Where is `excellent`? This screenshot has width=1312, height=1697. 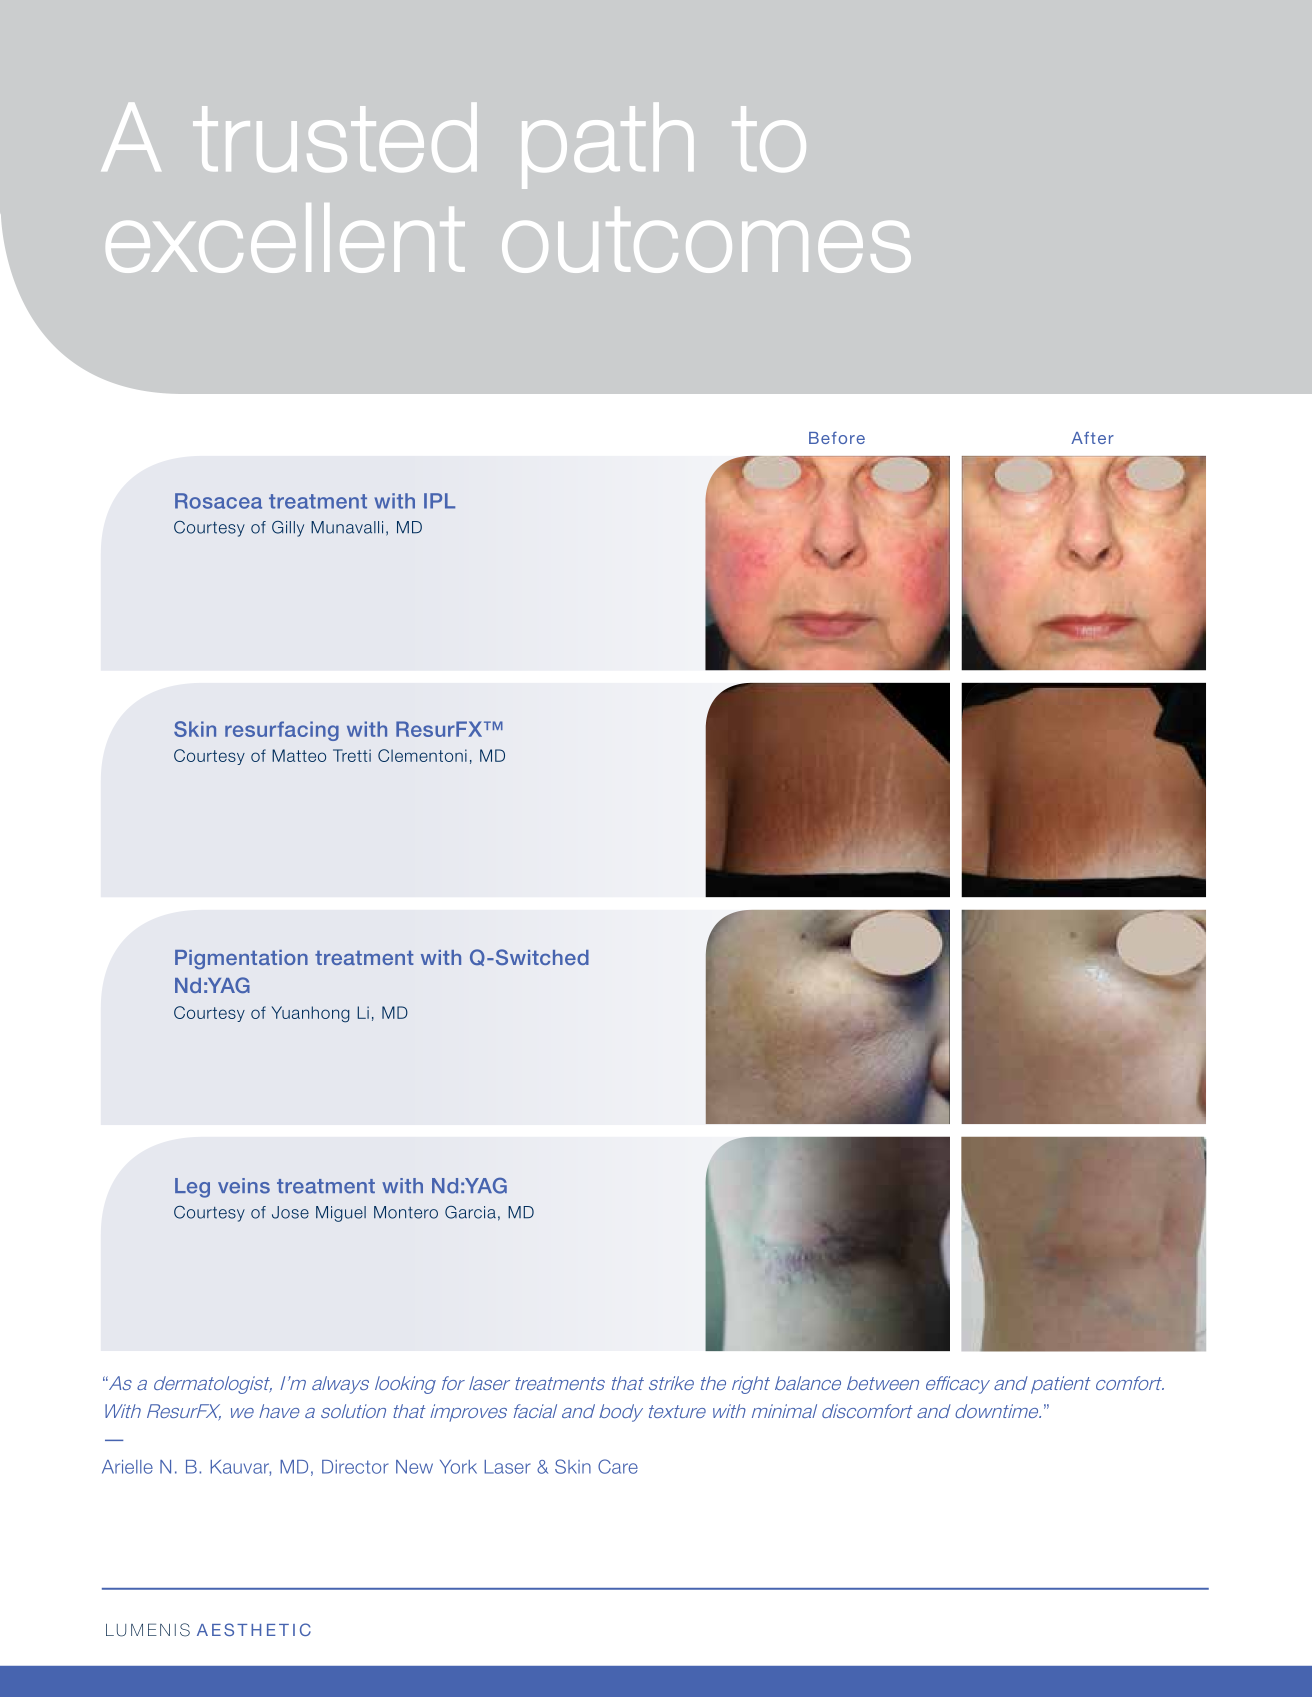
excellent is located at coordinates (285, 238).
